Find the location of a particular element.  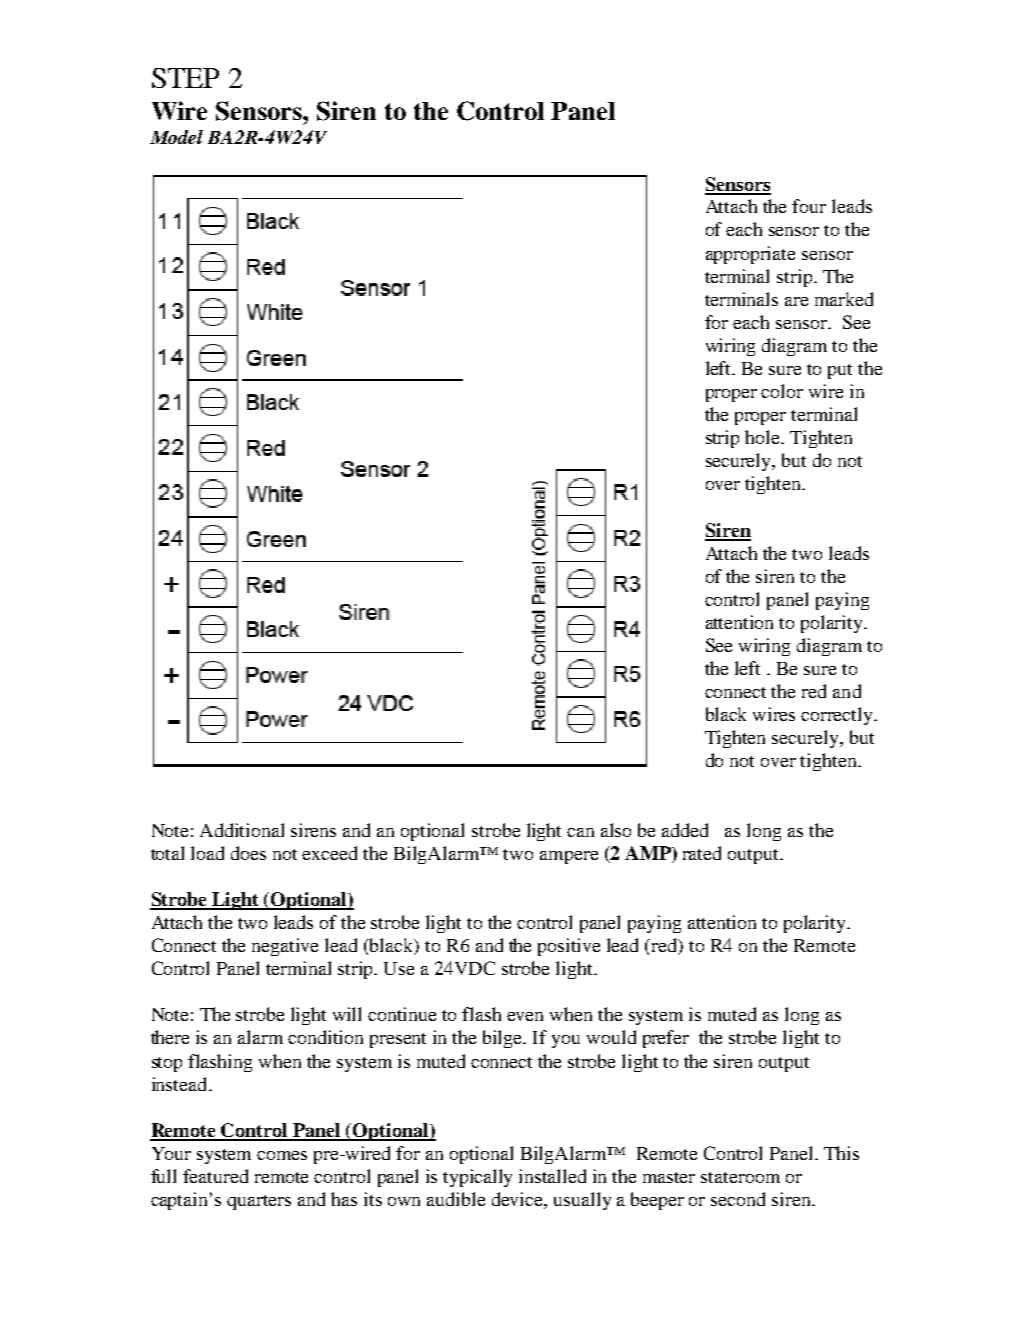

four is located at coordinates (809, 206).
